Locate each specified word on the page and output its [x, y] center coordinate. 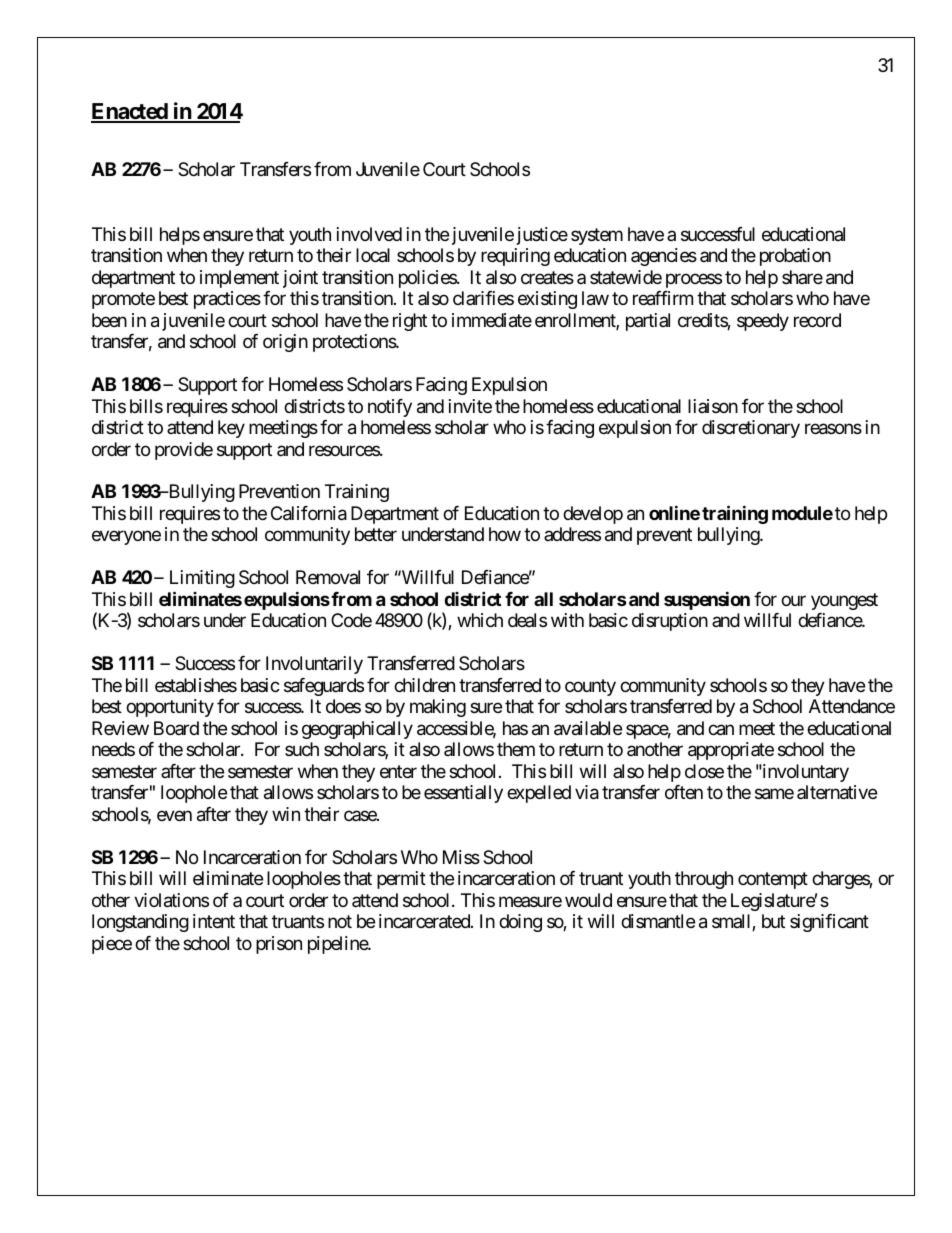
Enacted [130, 112]
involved [369, 234]
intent [214, 921]
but [773, 921]
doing [520, 923]
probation [795, 257]
